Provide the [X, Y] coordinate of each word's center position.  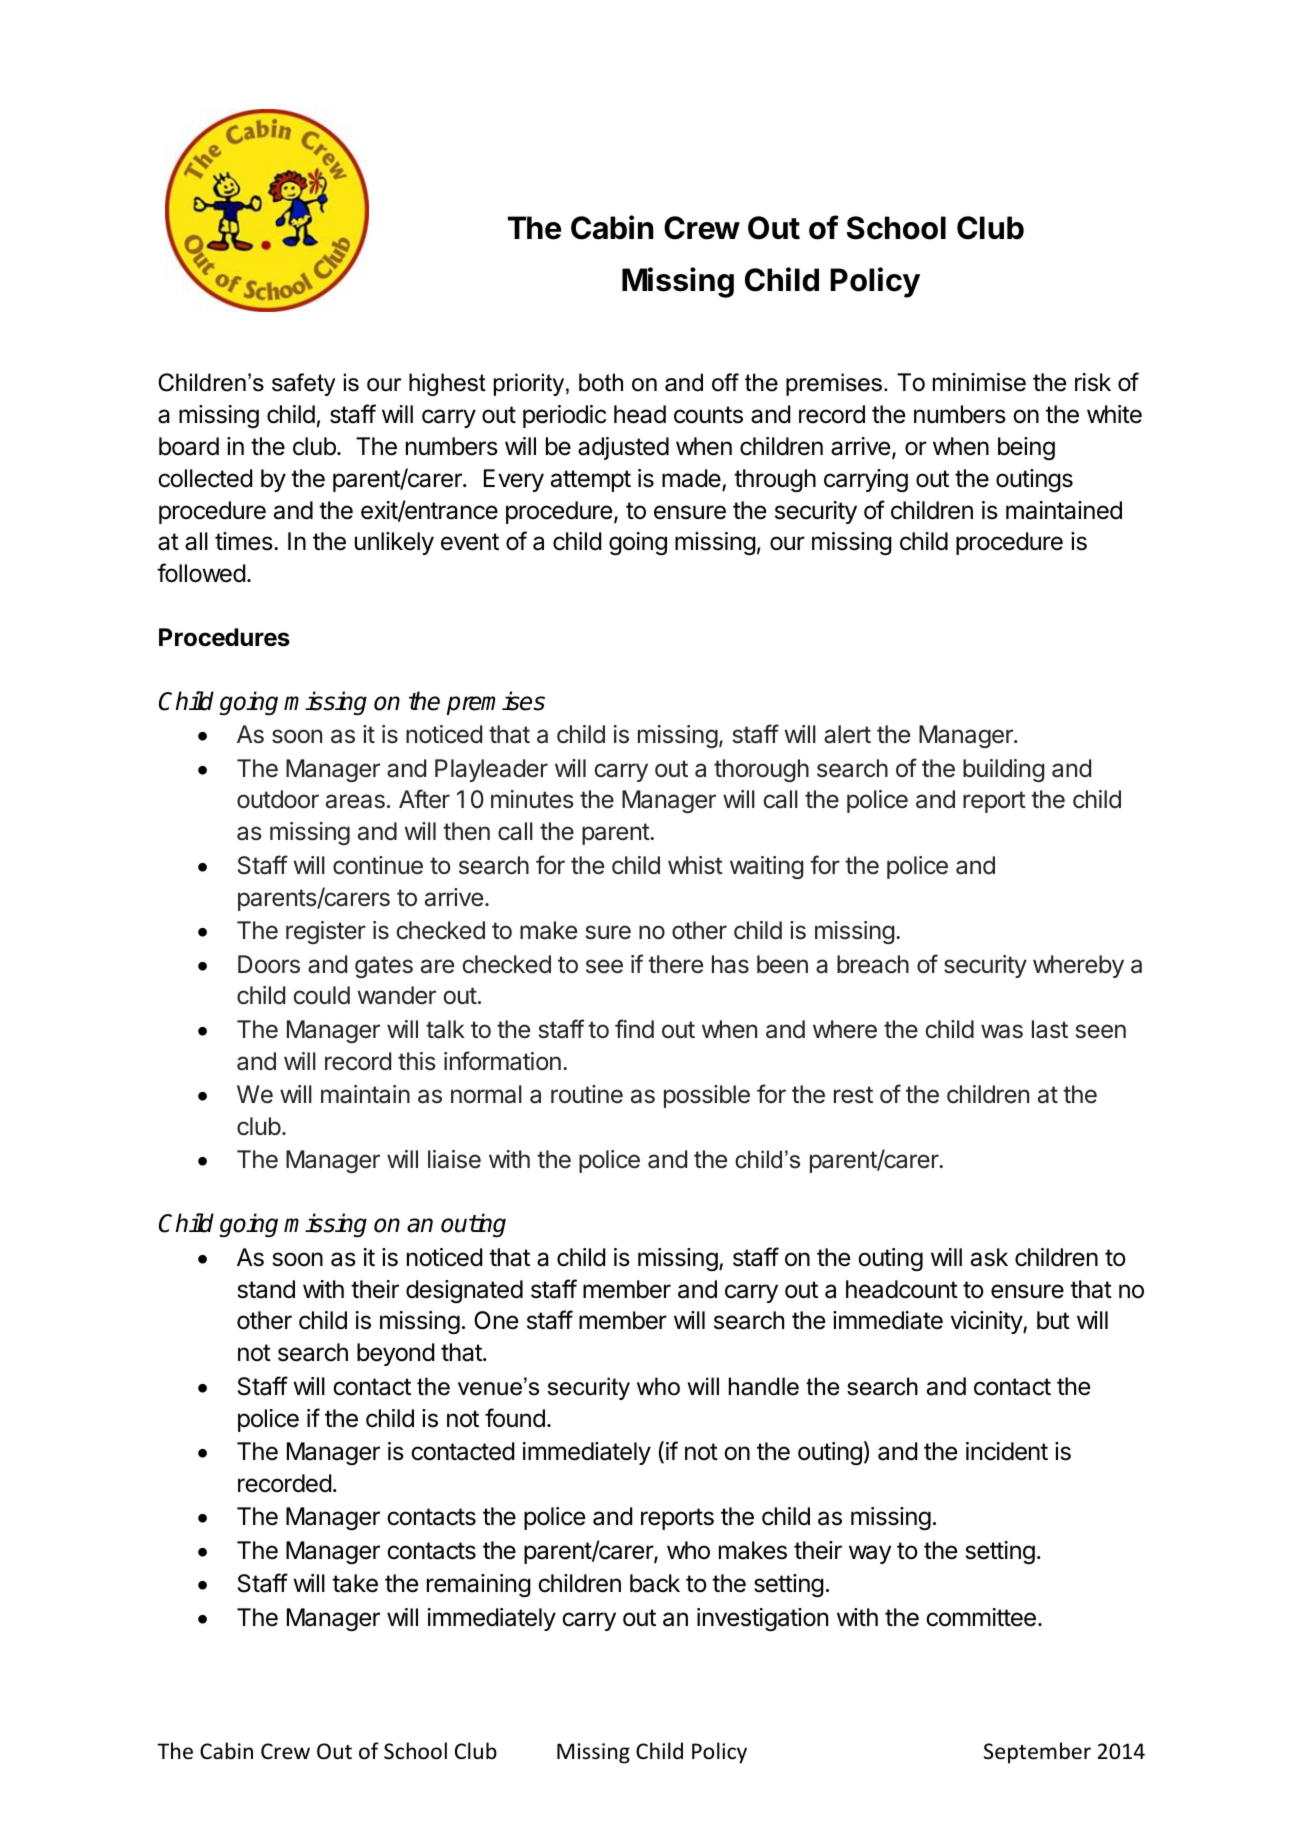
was [1002, 1031]
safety [303, 384]
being [1026, 448]
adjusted [623, 448]
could [321, 995]
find [634, 1029]
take [355, 1583]
